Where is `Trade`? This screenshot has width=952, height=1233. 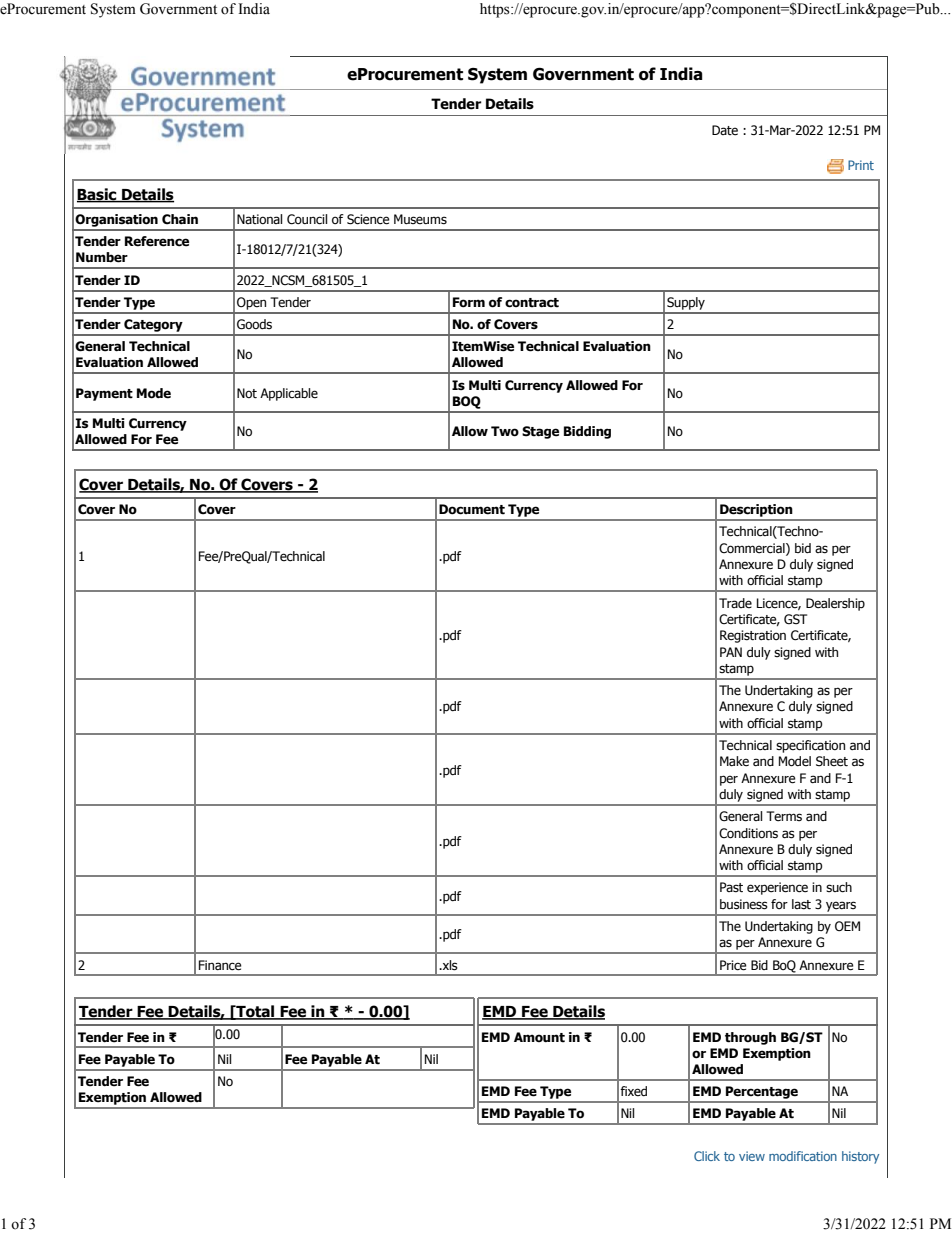 Trade is located at coordinates (735, 603).
